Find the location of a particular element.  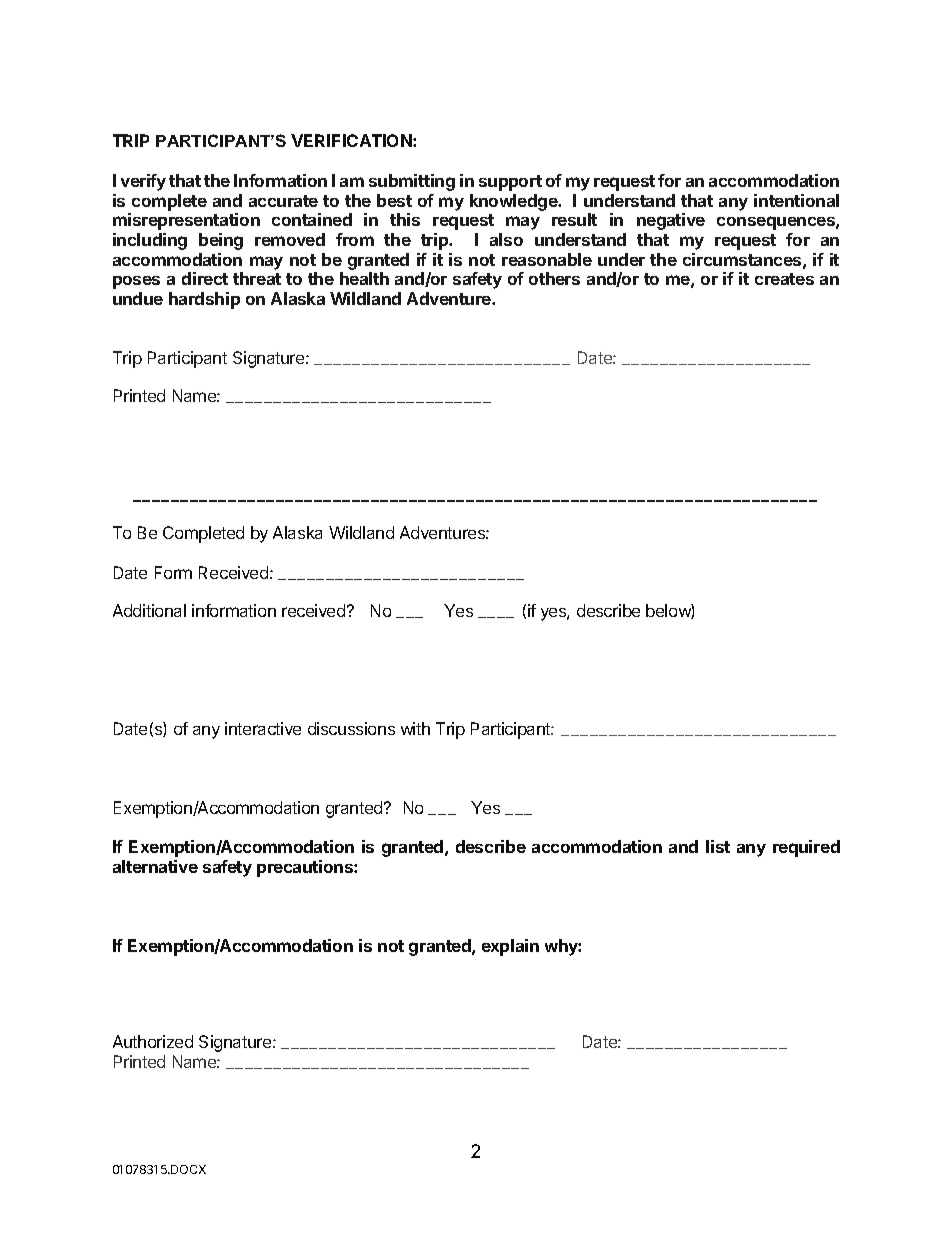

interactive is located at coordinates (263, 728).
